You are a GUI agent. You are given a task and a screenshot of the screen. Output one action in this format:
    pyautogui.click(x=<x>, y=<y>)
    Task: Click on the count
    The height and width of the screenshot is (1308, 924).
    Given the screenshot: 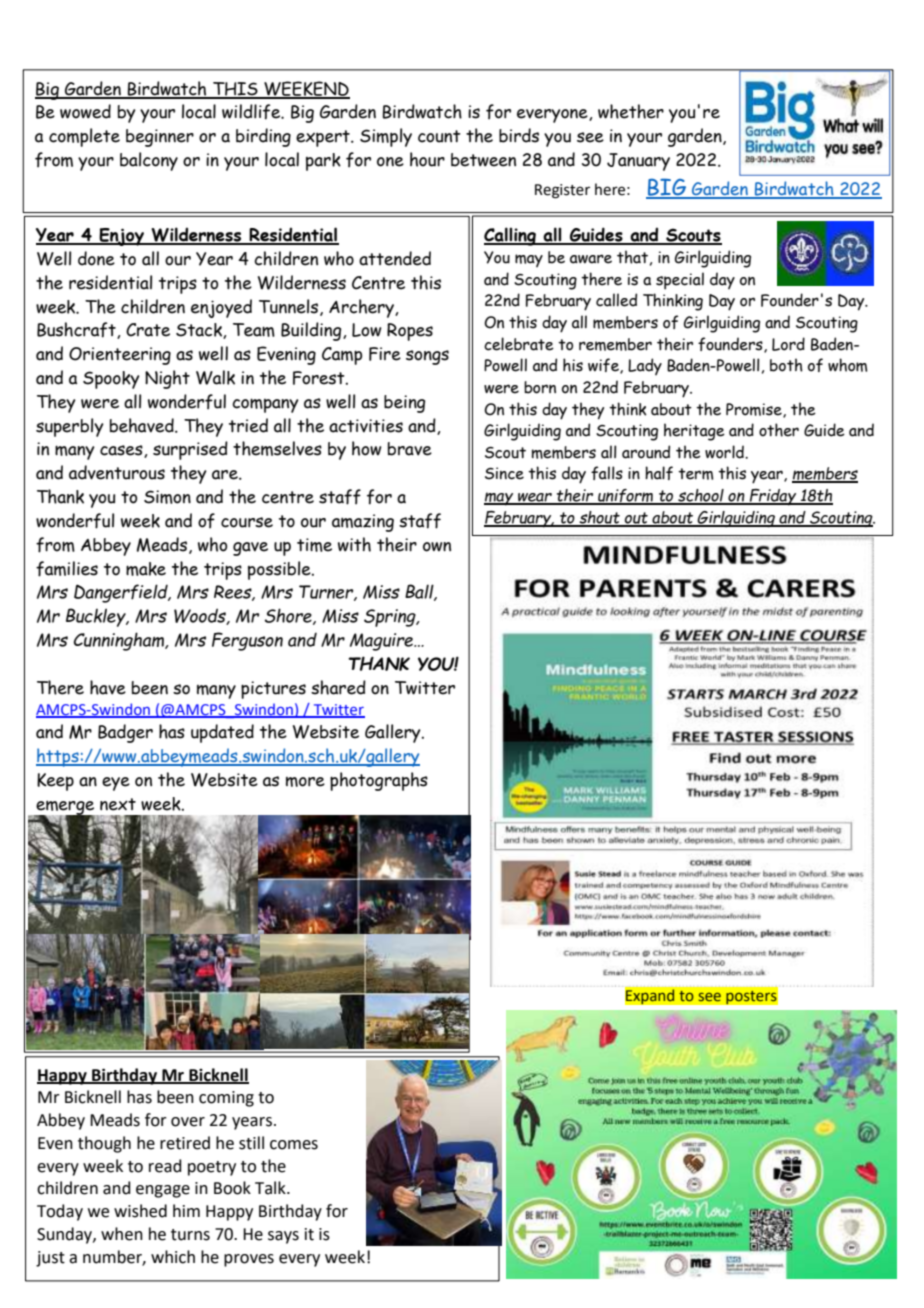 What is the action you would take?
    pyautogui.click(x=439, y=136)
